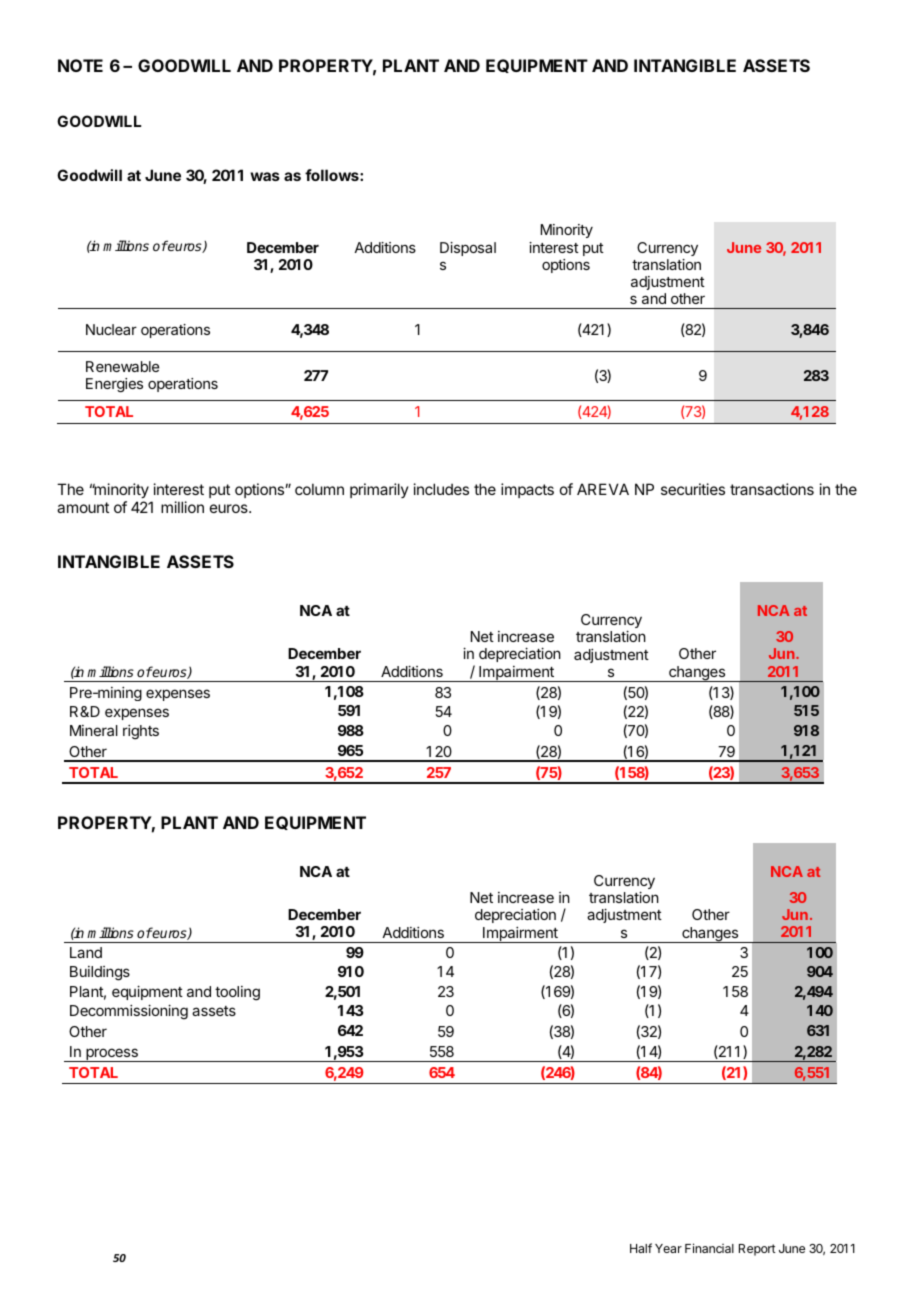 This screenshot has width=924, height=1308. What do you see at coordinates (265, 176) in the screenshot?
I see `was` at bounding box center [265, 176].
